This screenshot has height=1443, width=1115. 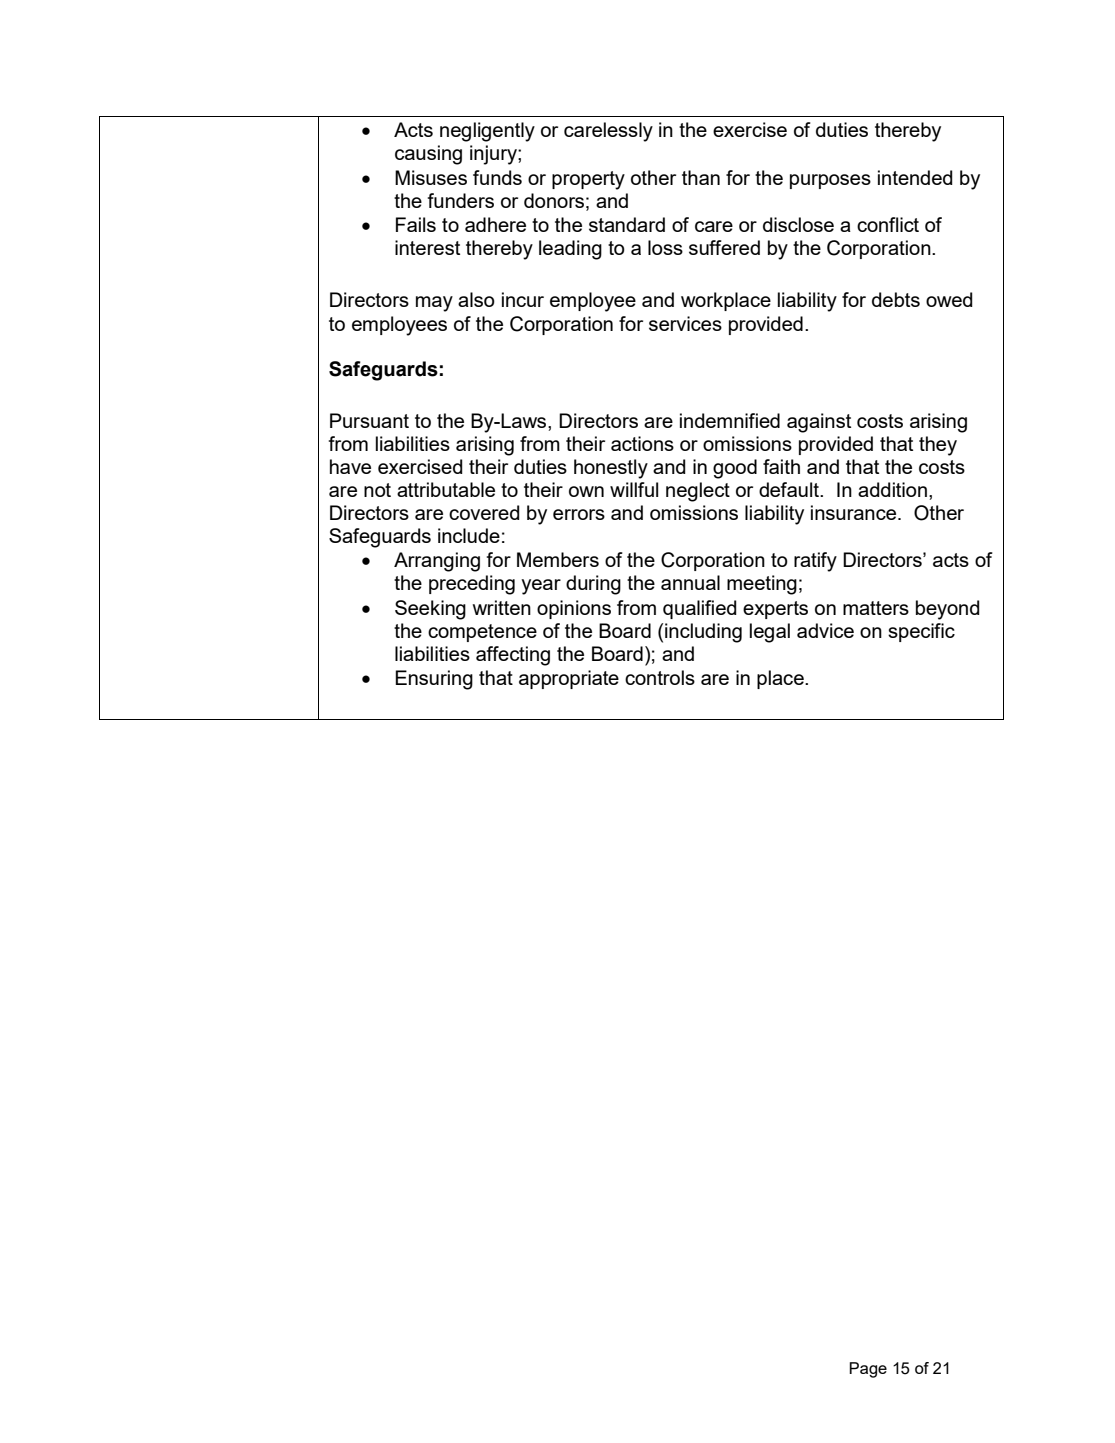 I want to click on actions, so click(x=642, y=443).
